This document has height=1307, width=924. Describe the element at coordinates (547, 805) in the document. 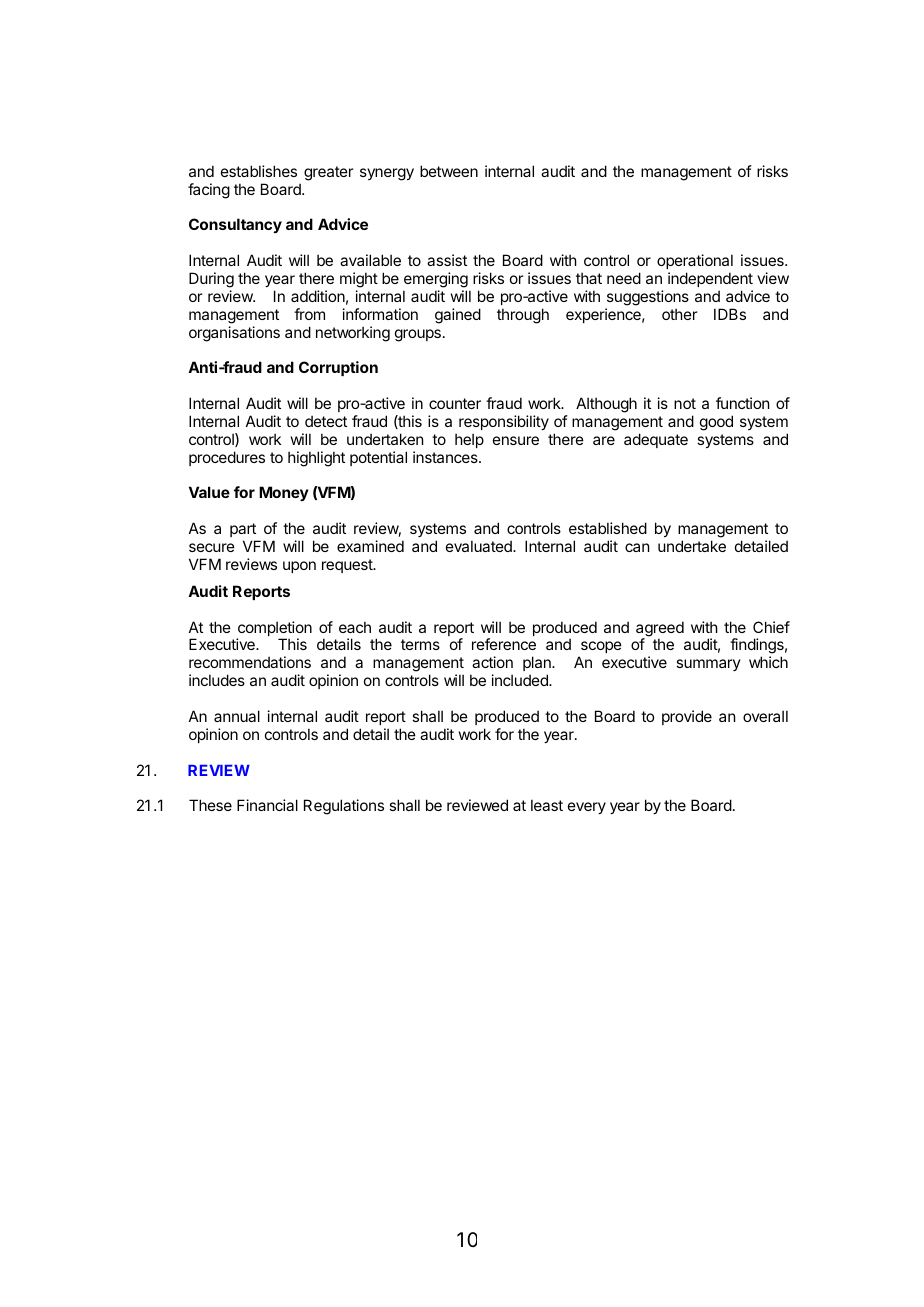

I see `least` at that location.
